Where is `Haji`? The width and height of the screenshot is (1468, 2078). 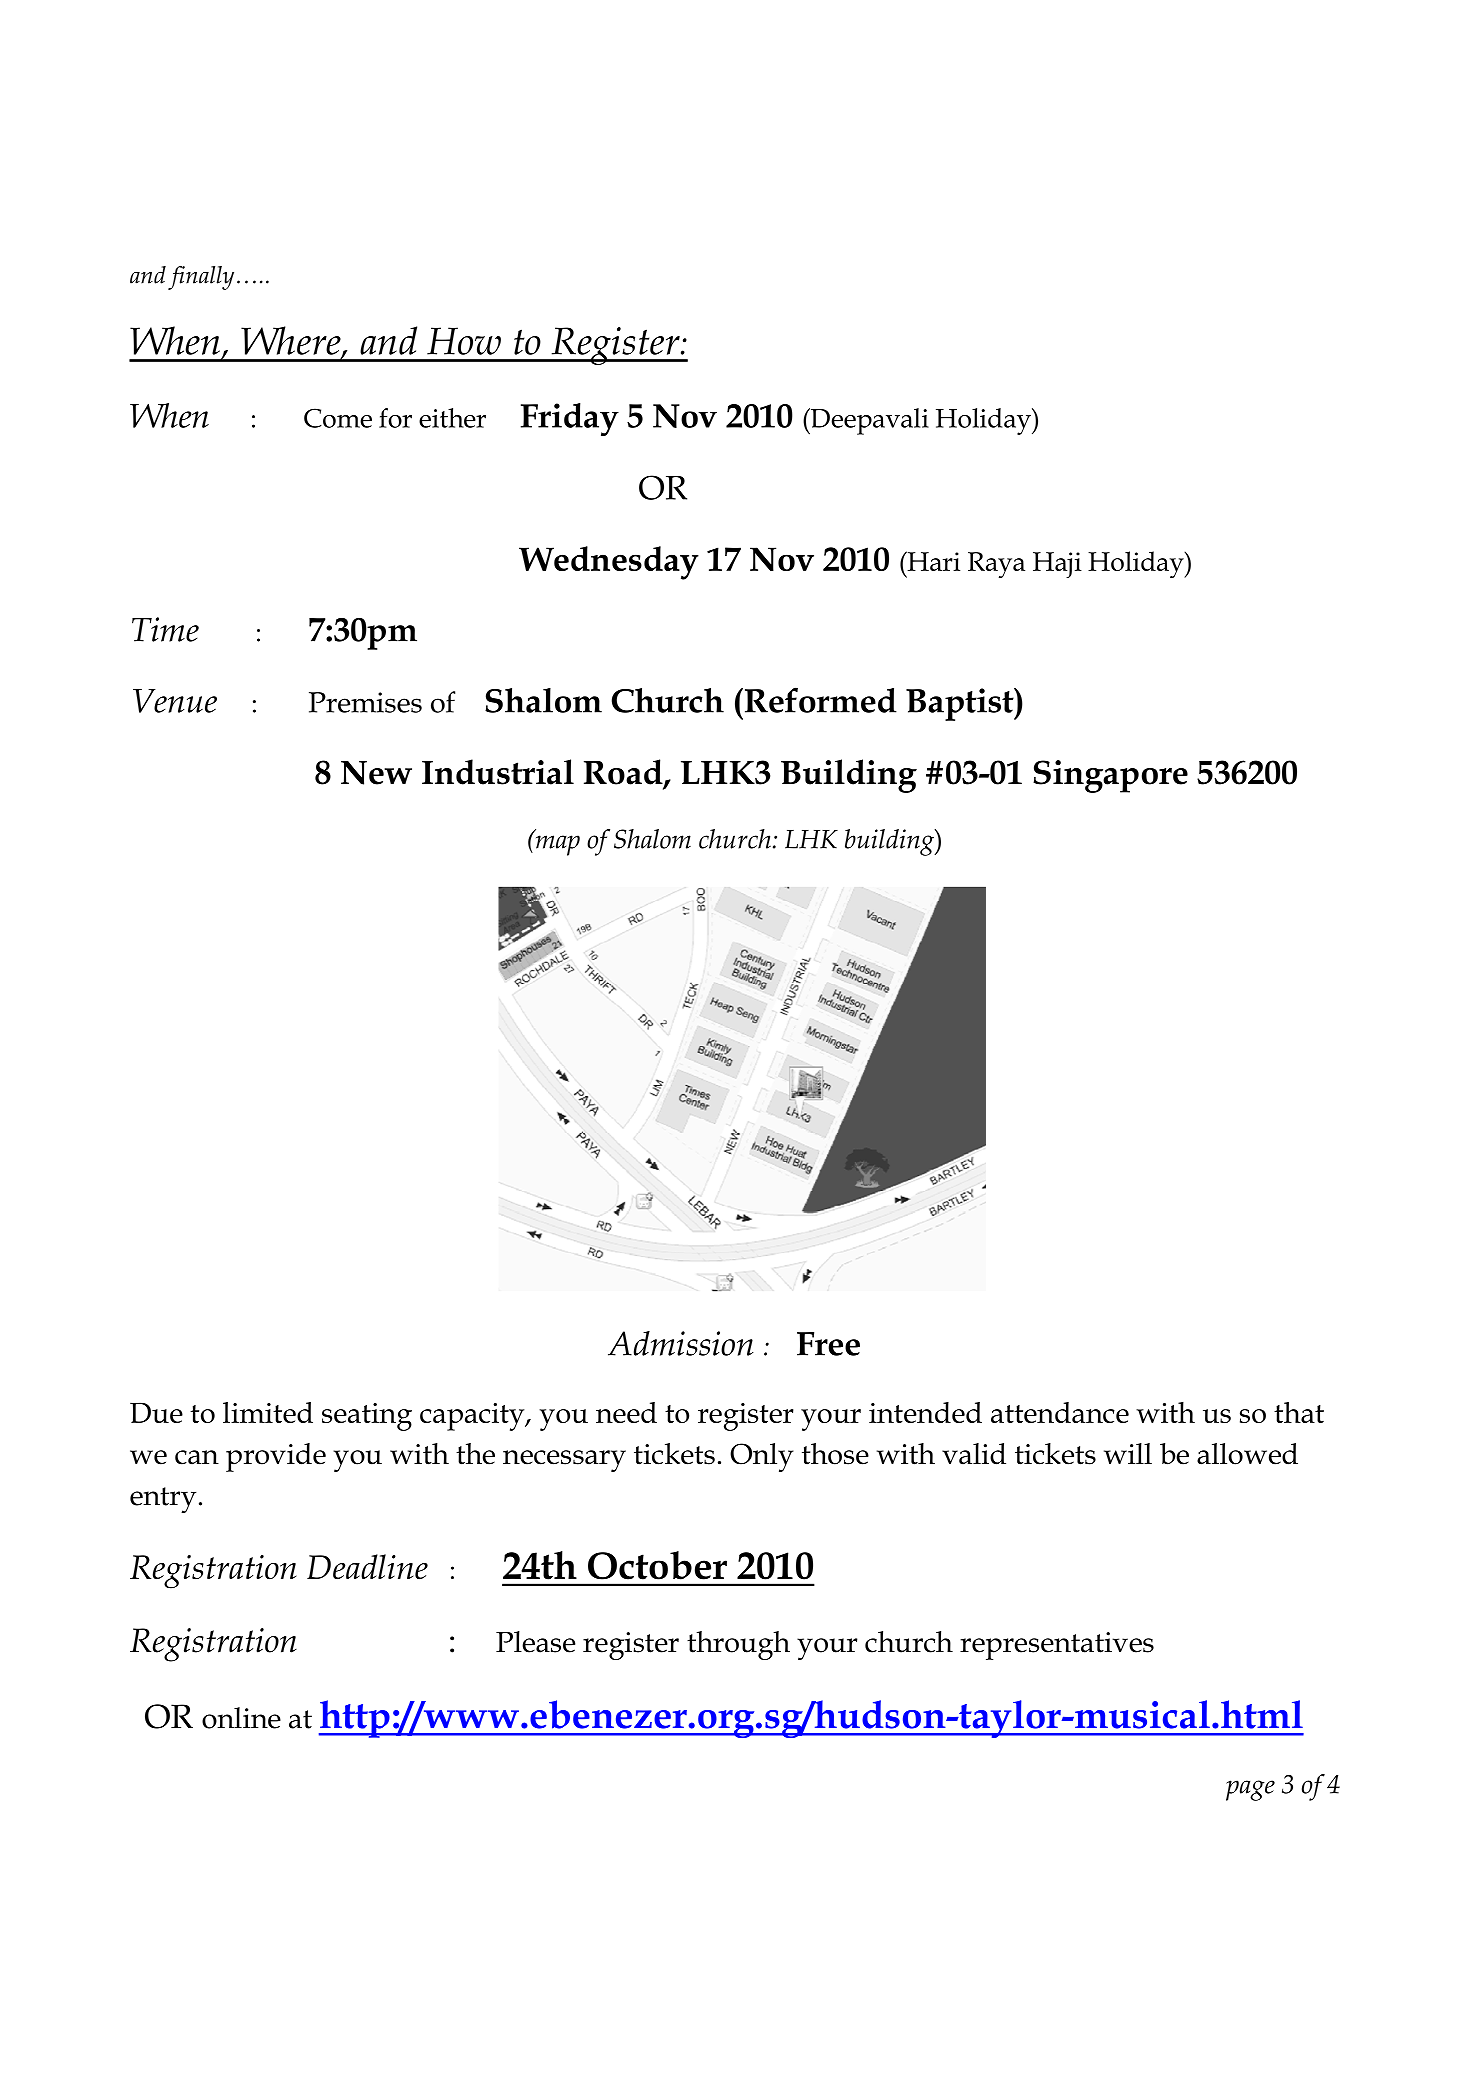 Haji is located at coordinates (1057, 565).
